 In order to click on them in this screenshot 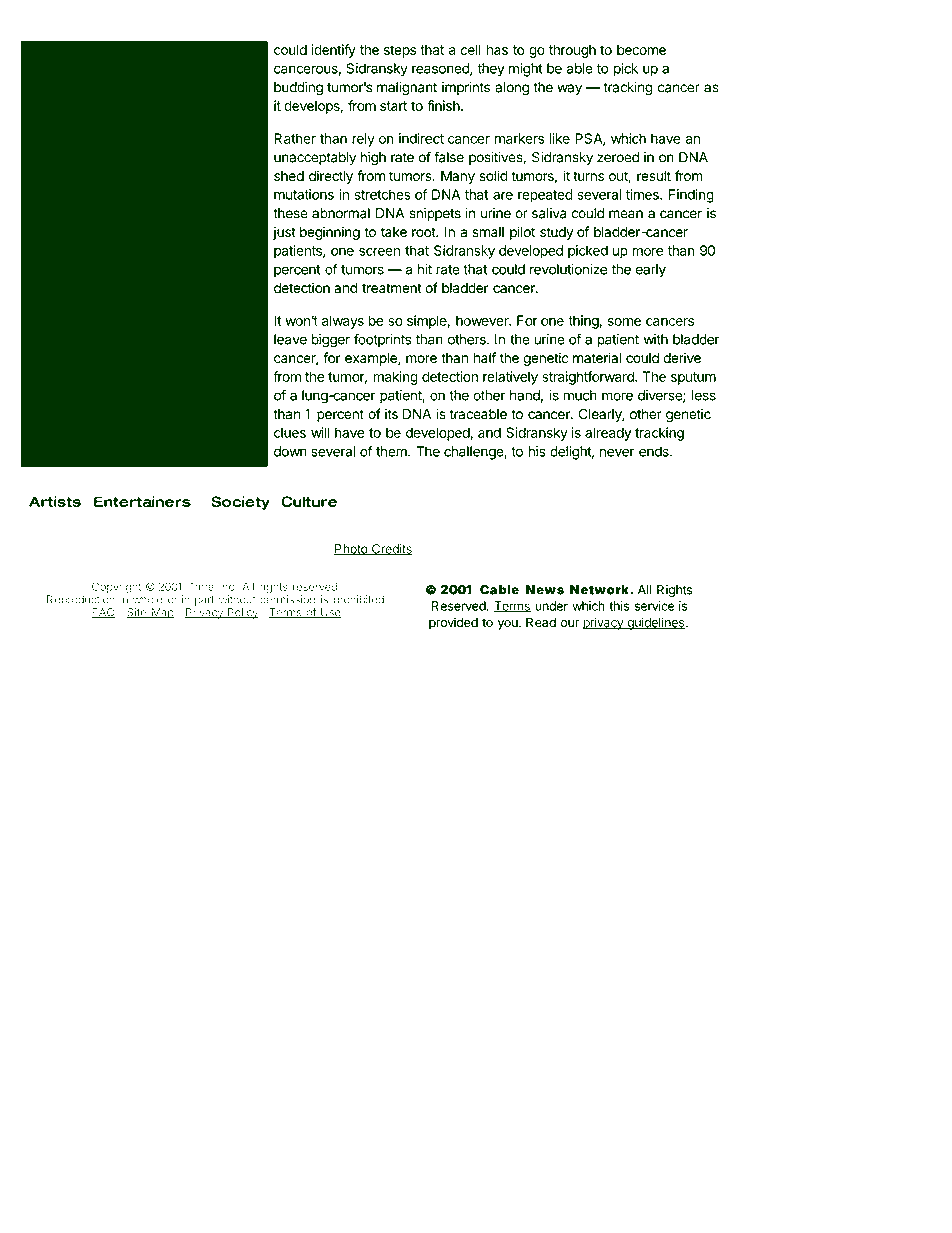, I will do `click(392, 451)`.
